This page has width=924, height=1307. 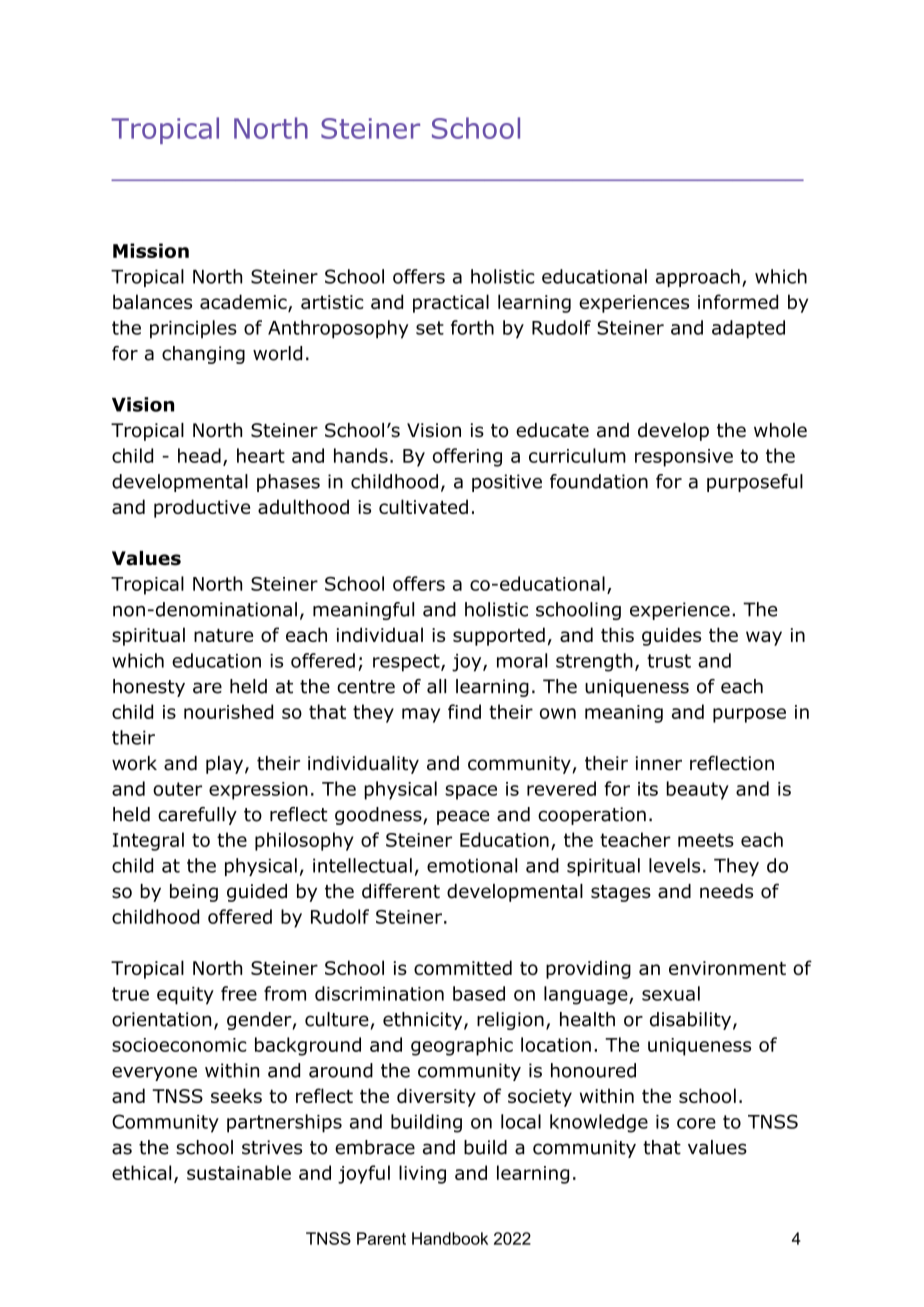 What do you see at coordinates (696, 1123) in the page?
I see `core` at bounding box center [696, 1123].
